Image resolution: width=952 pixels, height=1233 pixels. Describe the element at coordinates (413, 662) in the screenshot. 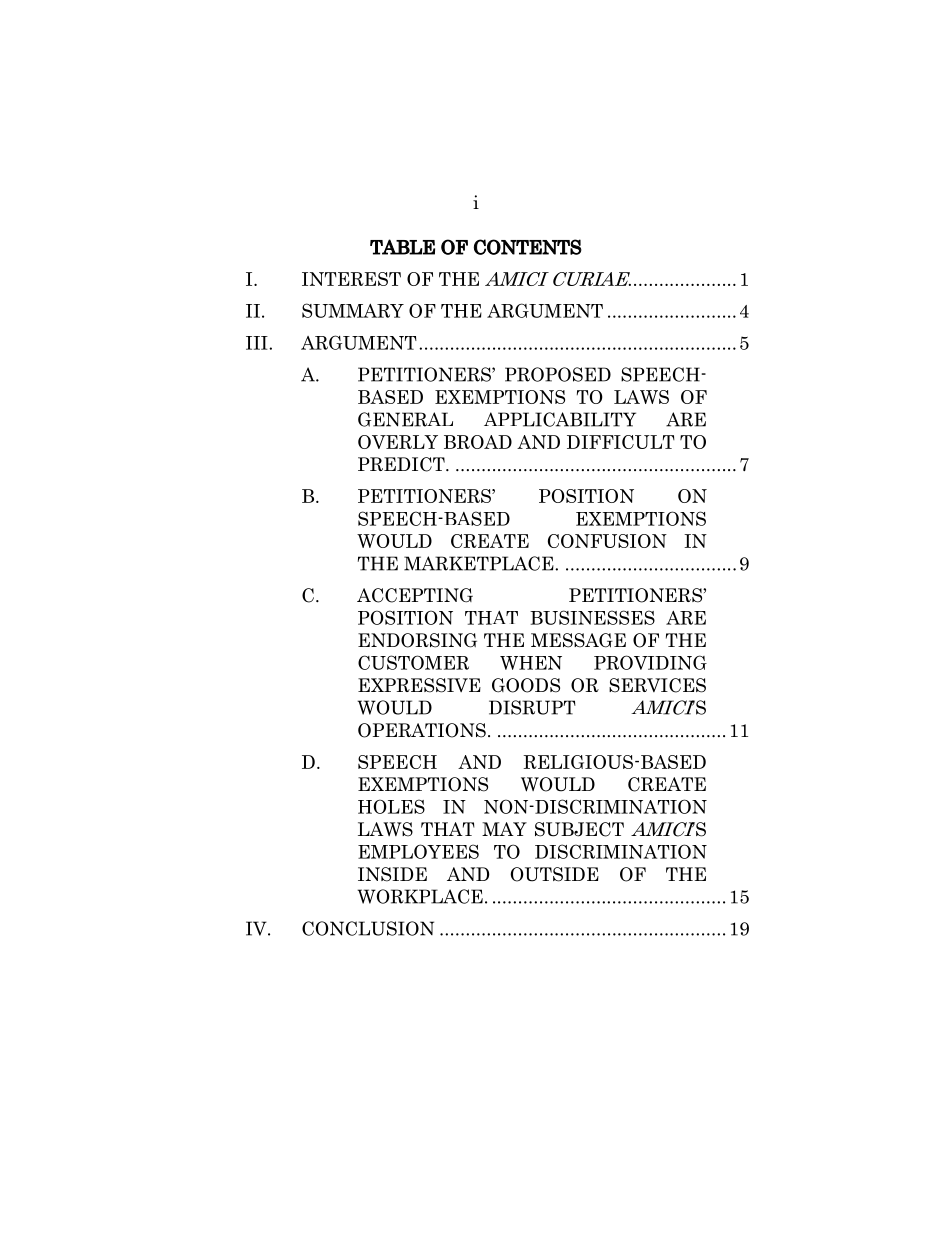

I see `CUSTOMER` at that location.
